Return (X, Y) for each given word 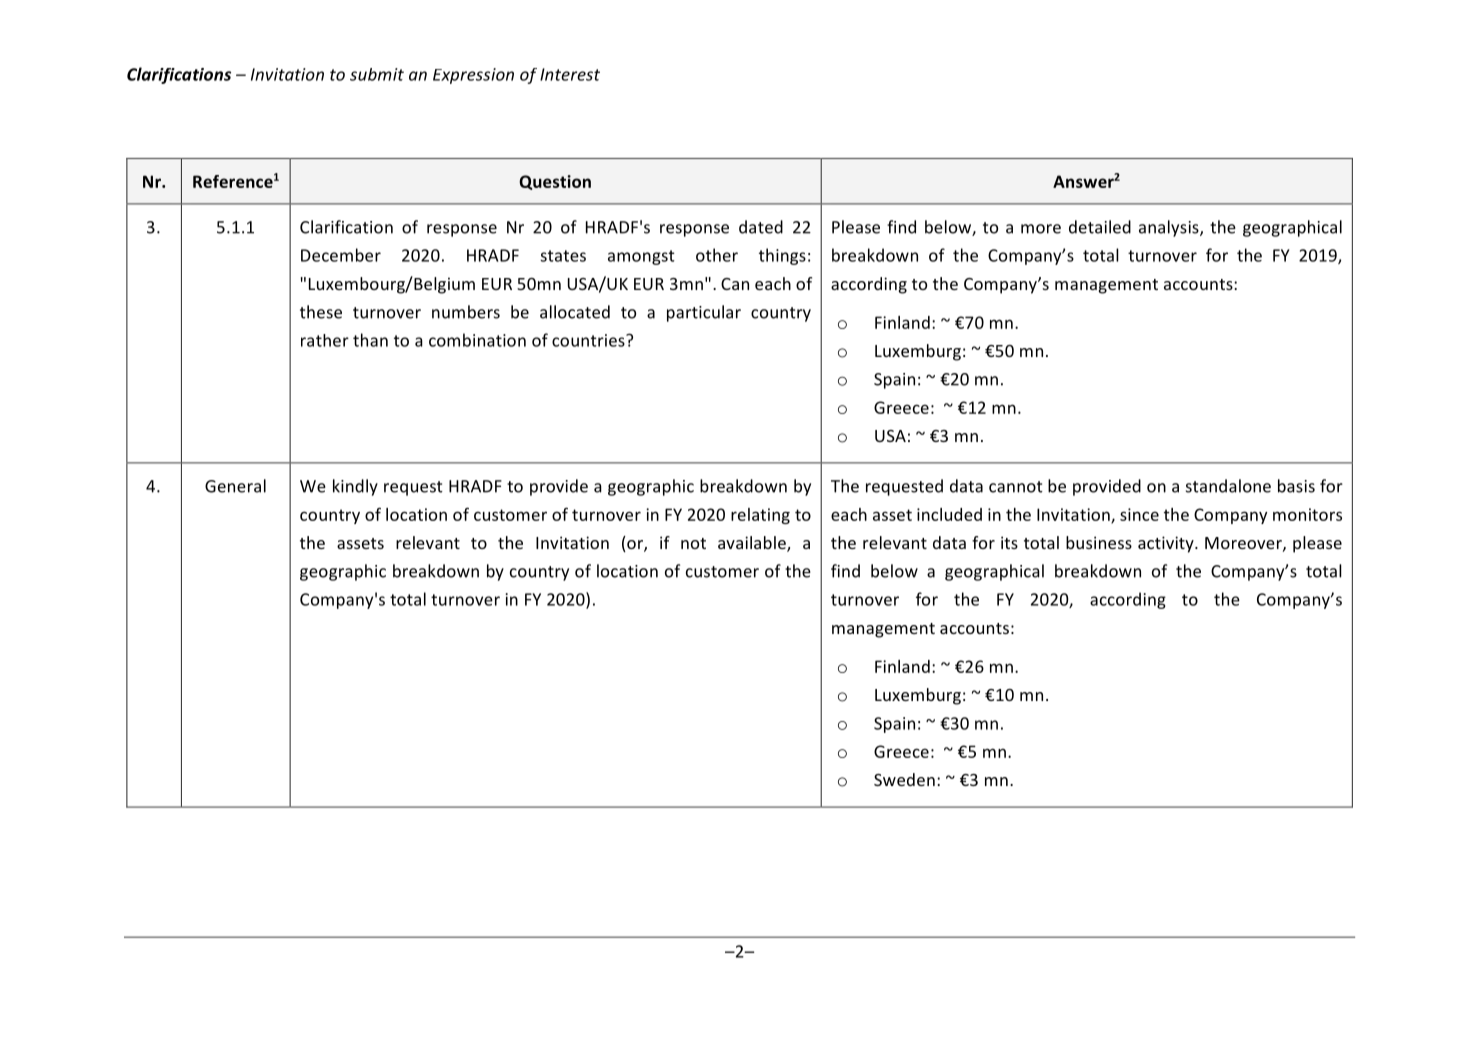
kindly (355, 487)
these (321, 312)
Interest (570, 74)
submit (377, 74)
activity (1167, 544)
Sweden (904, 779)
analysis (1170, 228)
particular (704, 313)
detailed (1100, 227)
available (753, 544)
